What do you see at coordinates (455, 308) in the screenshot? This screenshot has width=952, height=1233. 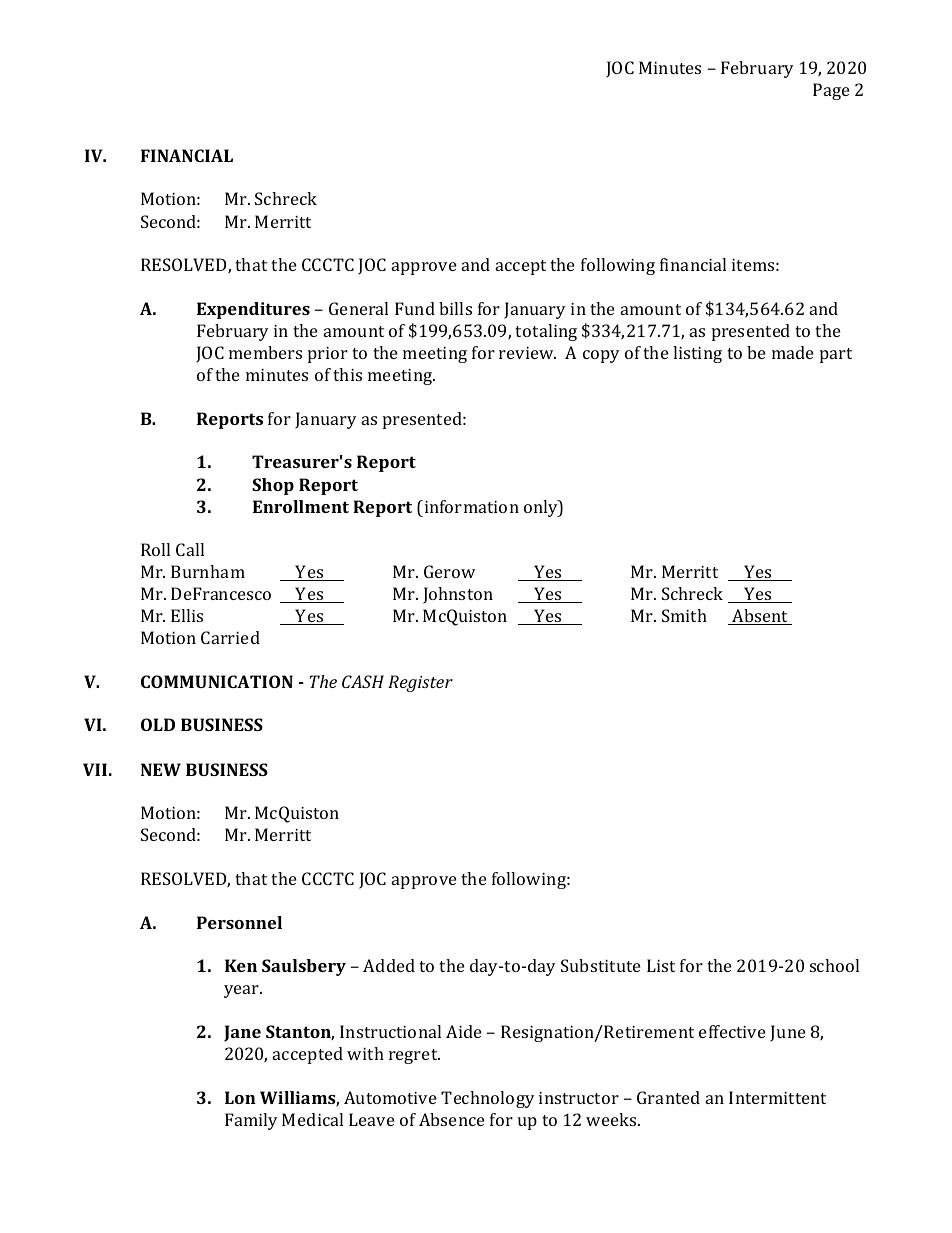 I see `bills` at bounding box center [455, 308].
